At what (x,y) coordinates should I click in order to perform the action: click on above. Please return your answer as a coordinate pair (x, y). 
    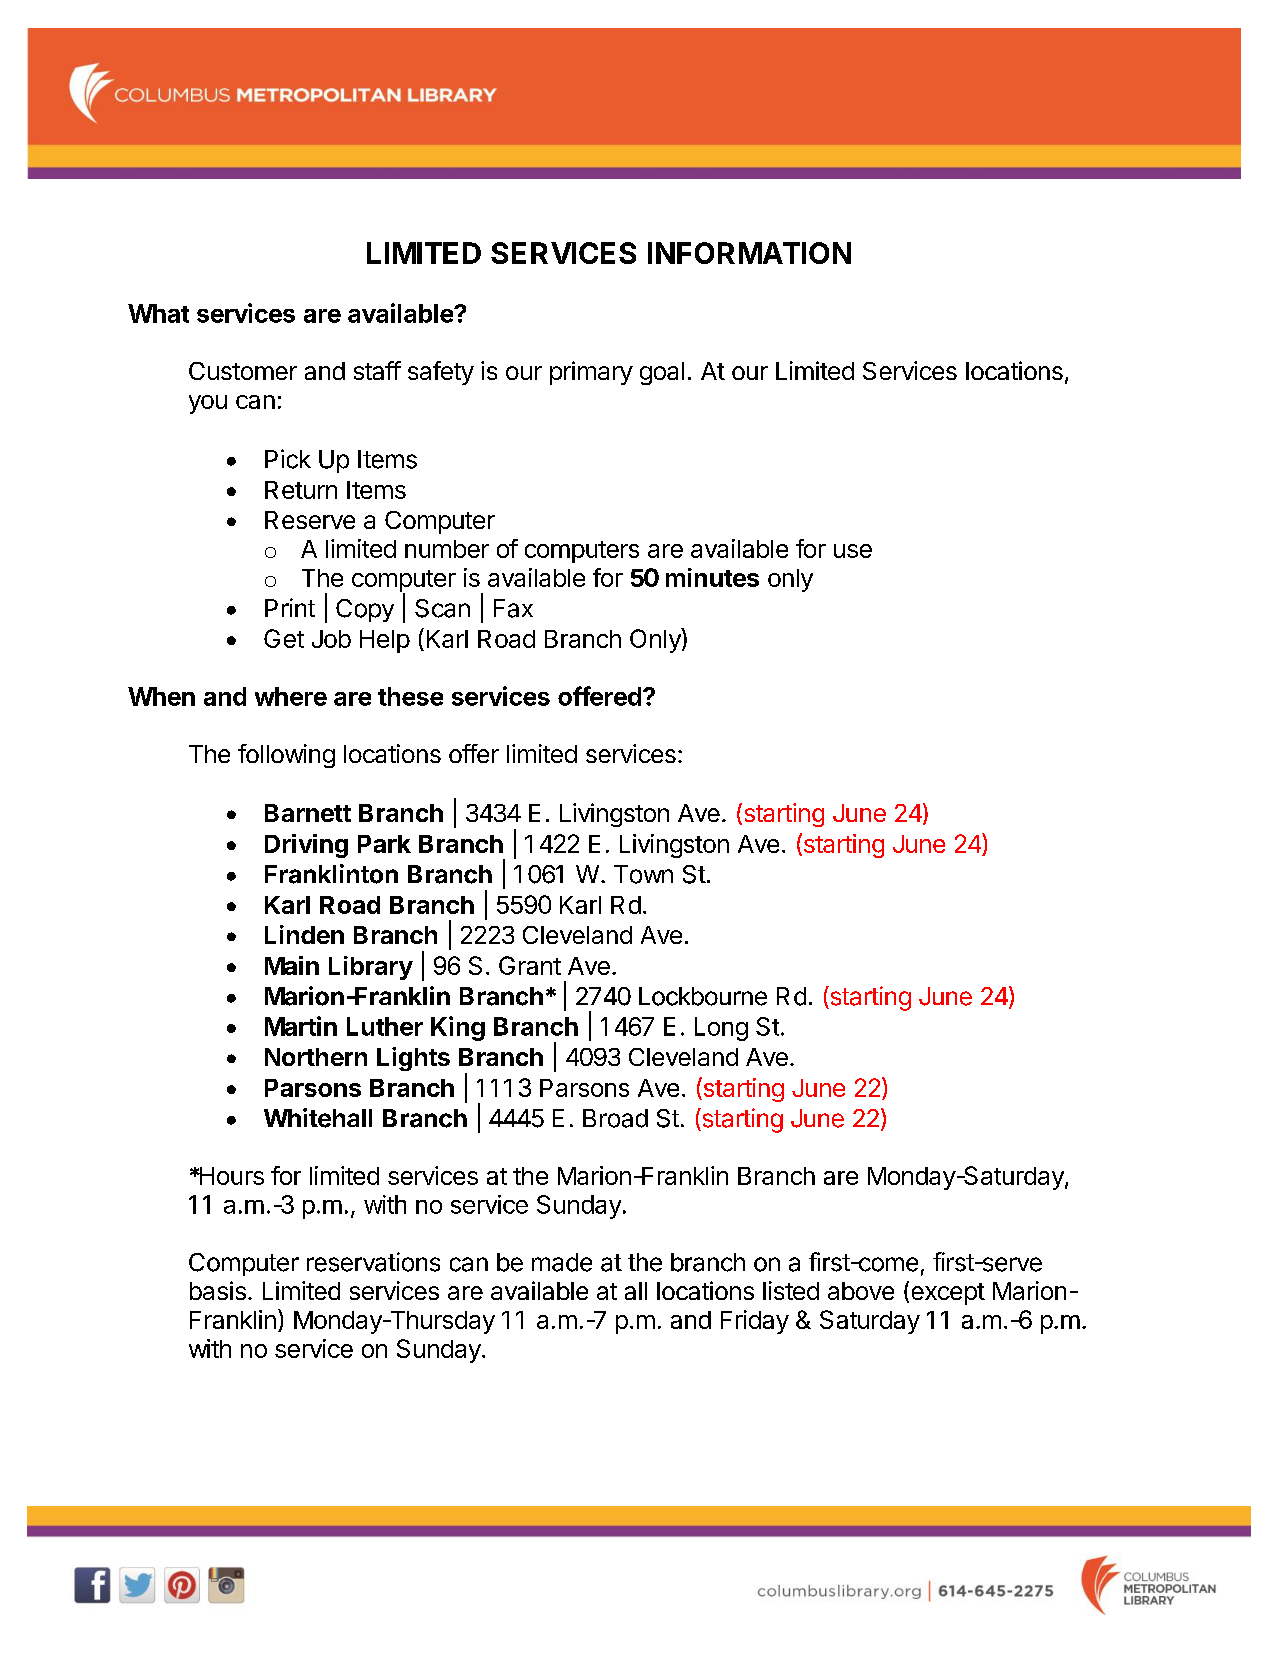
    Looking at the image, I should click on (861, 1291).
